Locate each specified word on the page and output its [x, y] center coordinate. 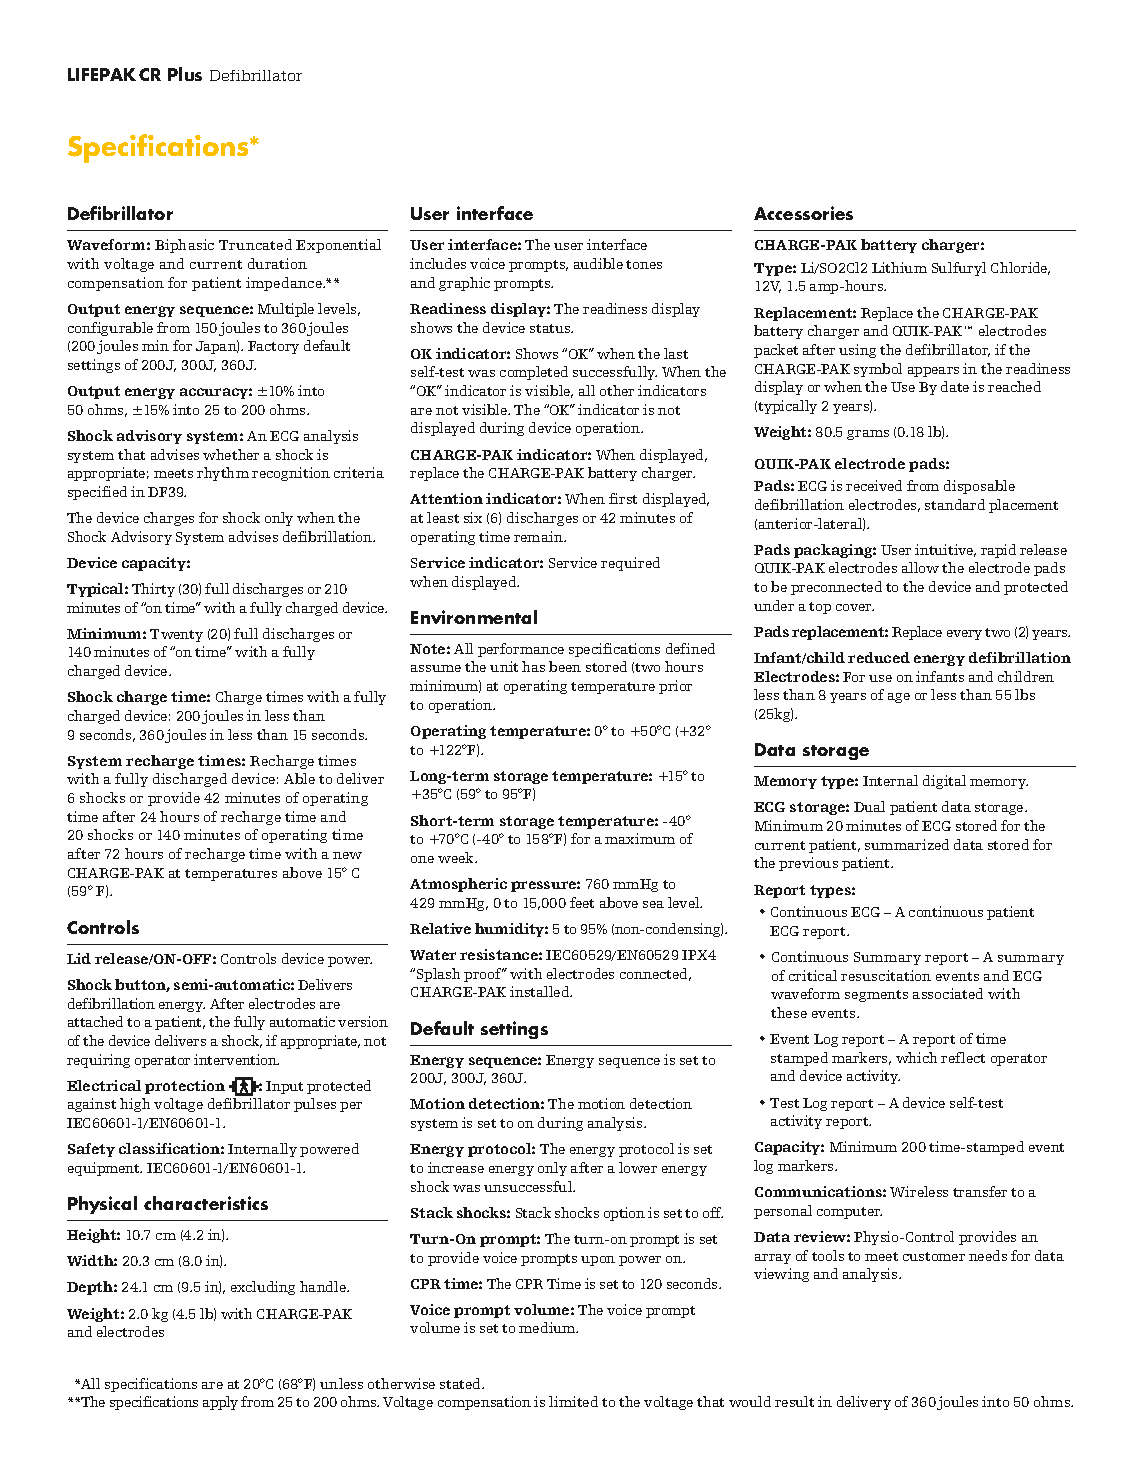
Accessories [803, 213]
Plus [185, 74]
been [565, 666]
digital [944, 782]
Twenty [176, 635]
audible [598, 263]
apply [220, 1403]
